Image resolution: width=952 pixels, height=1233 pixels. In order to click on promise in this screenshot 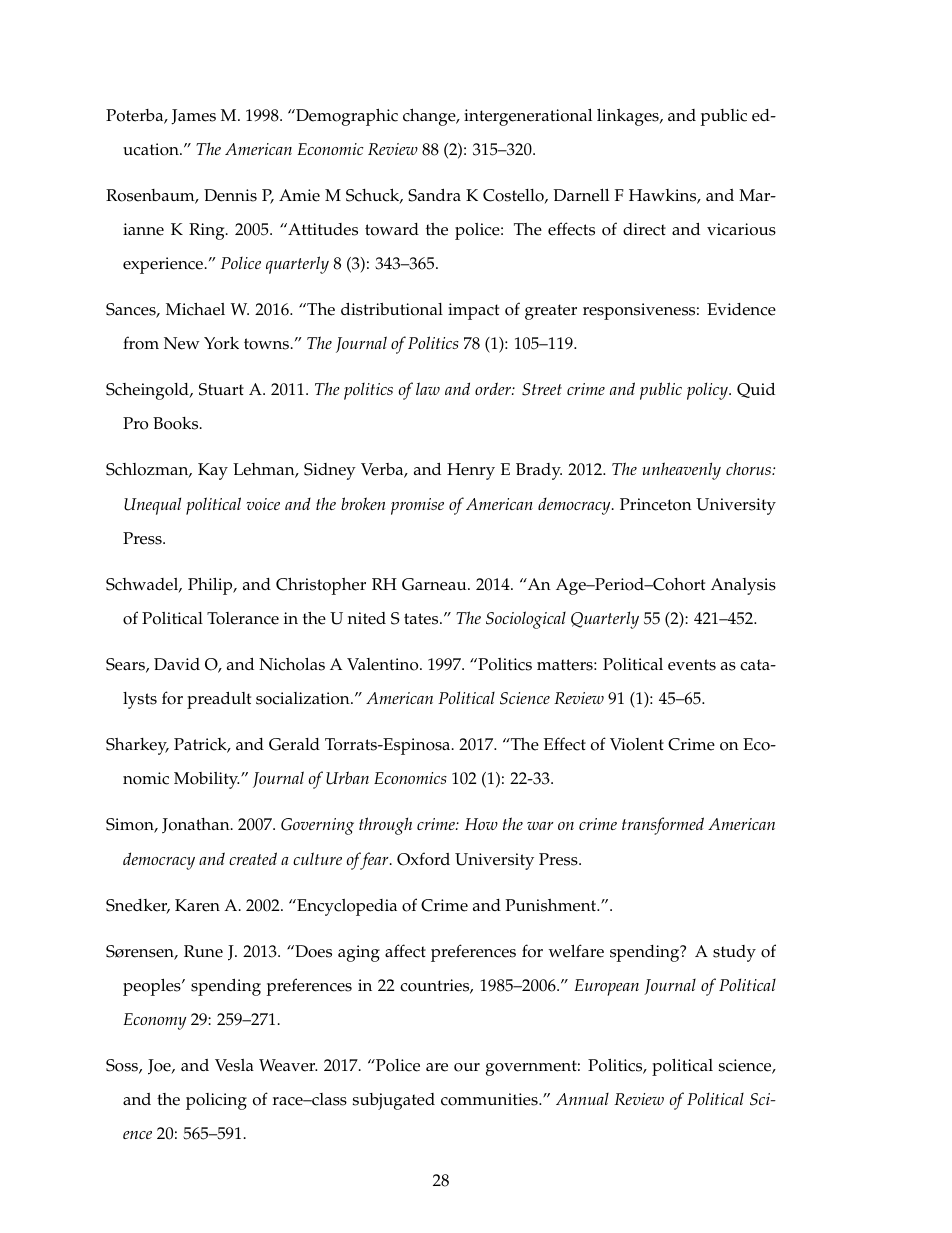, I will do `click(417, 506)`.
